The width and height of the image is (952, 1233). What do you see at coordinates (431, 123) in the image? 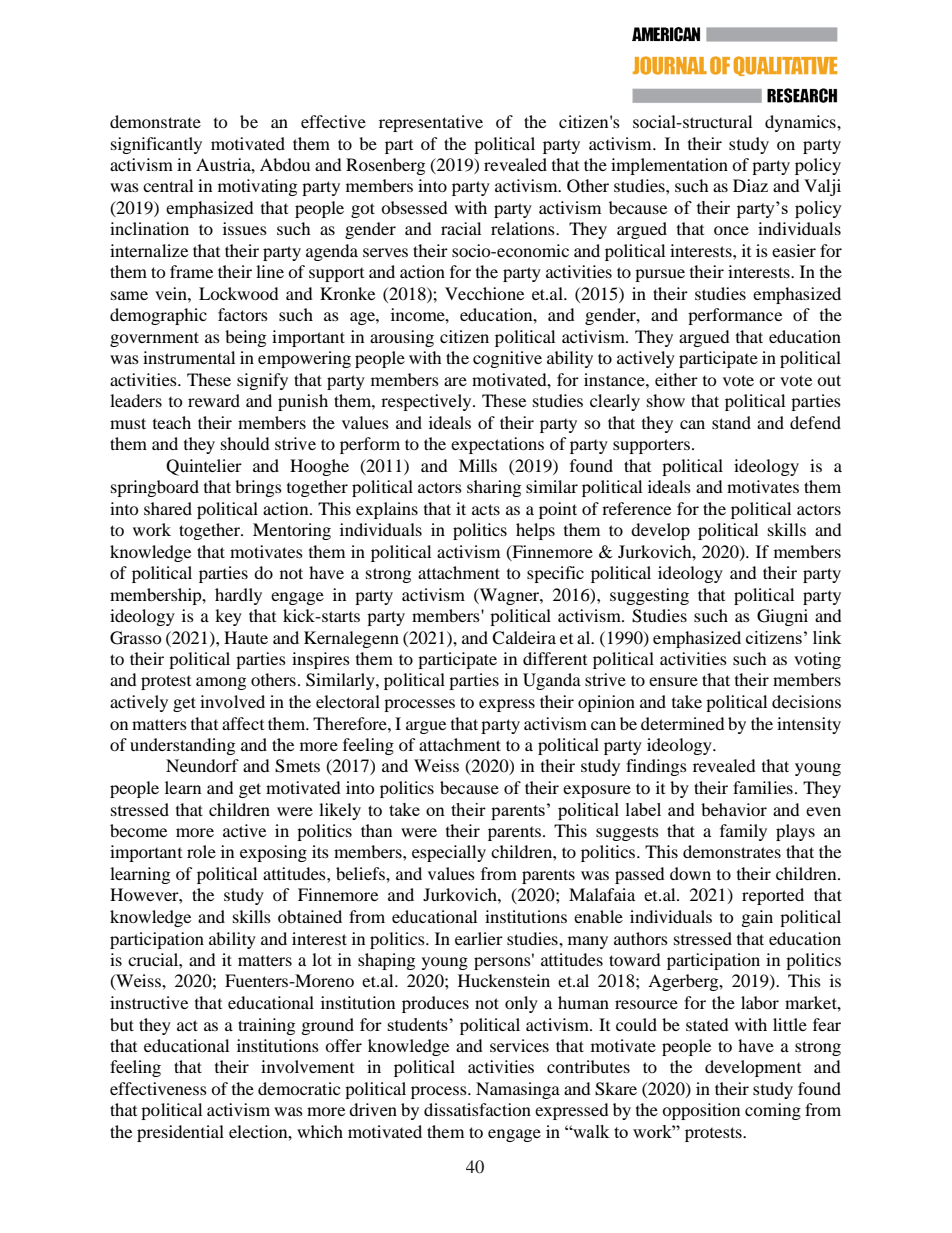
I see `representative` at bounding box center [431, 123].
